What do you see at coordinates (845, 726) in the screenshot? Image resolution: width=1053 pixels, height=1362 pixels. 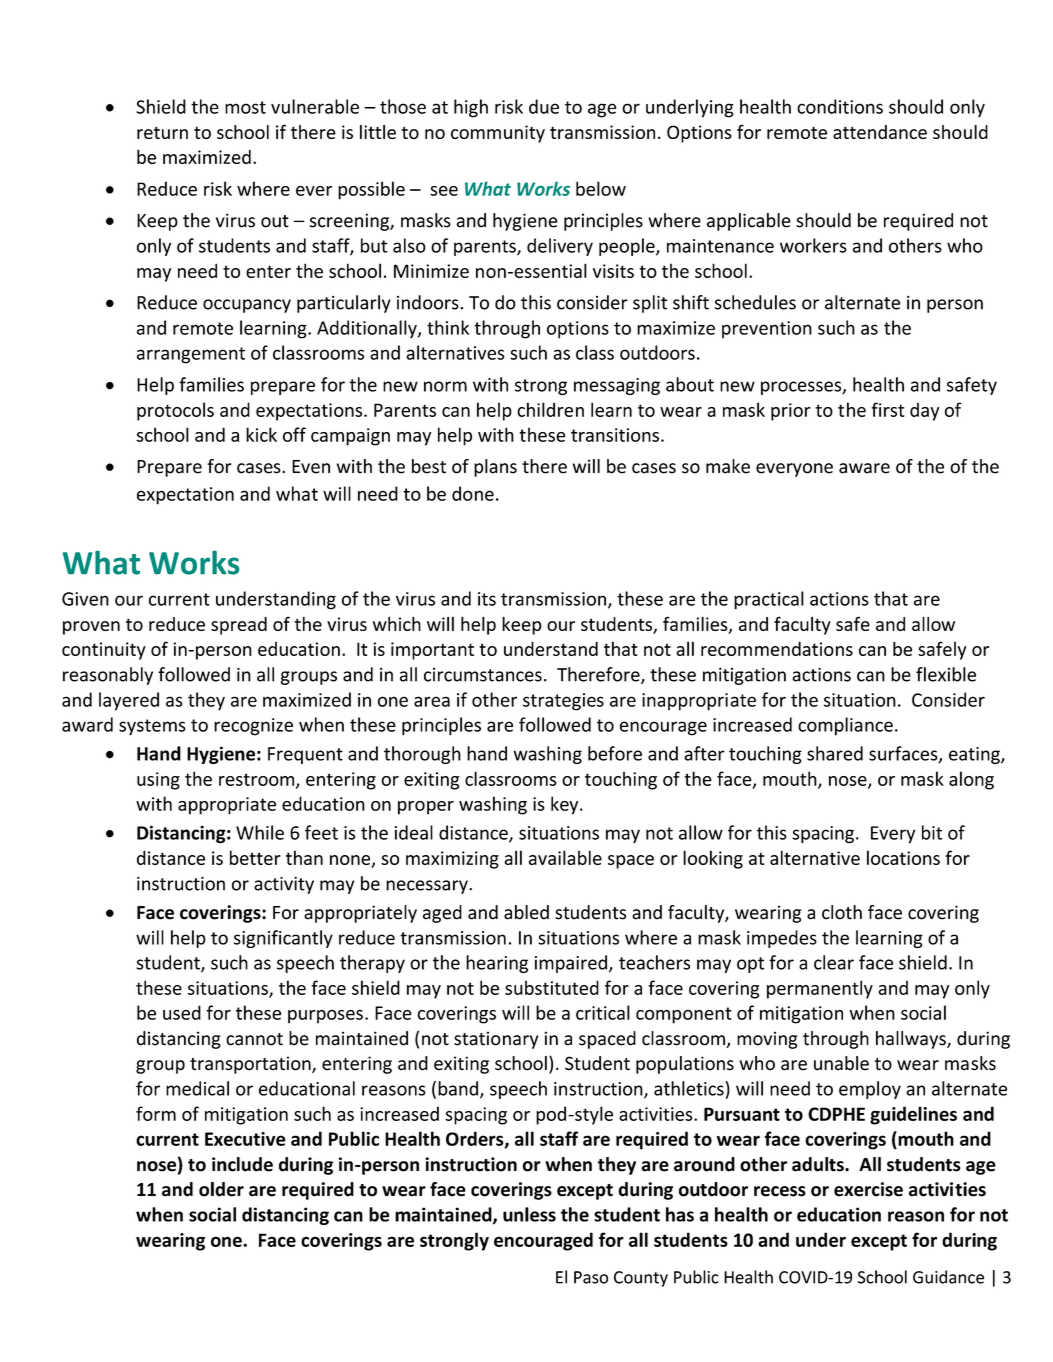 I see `compliance` at bounding box center [845, 726].
